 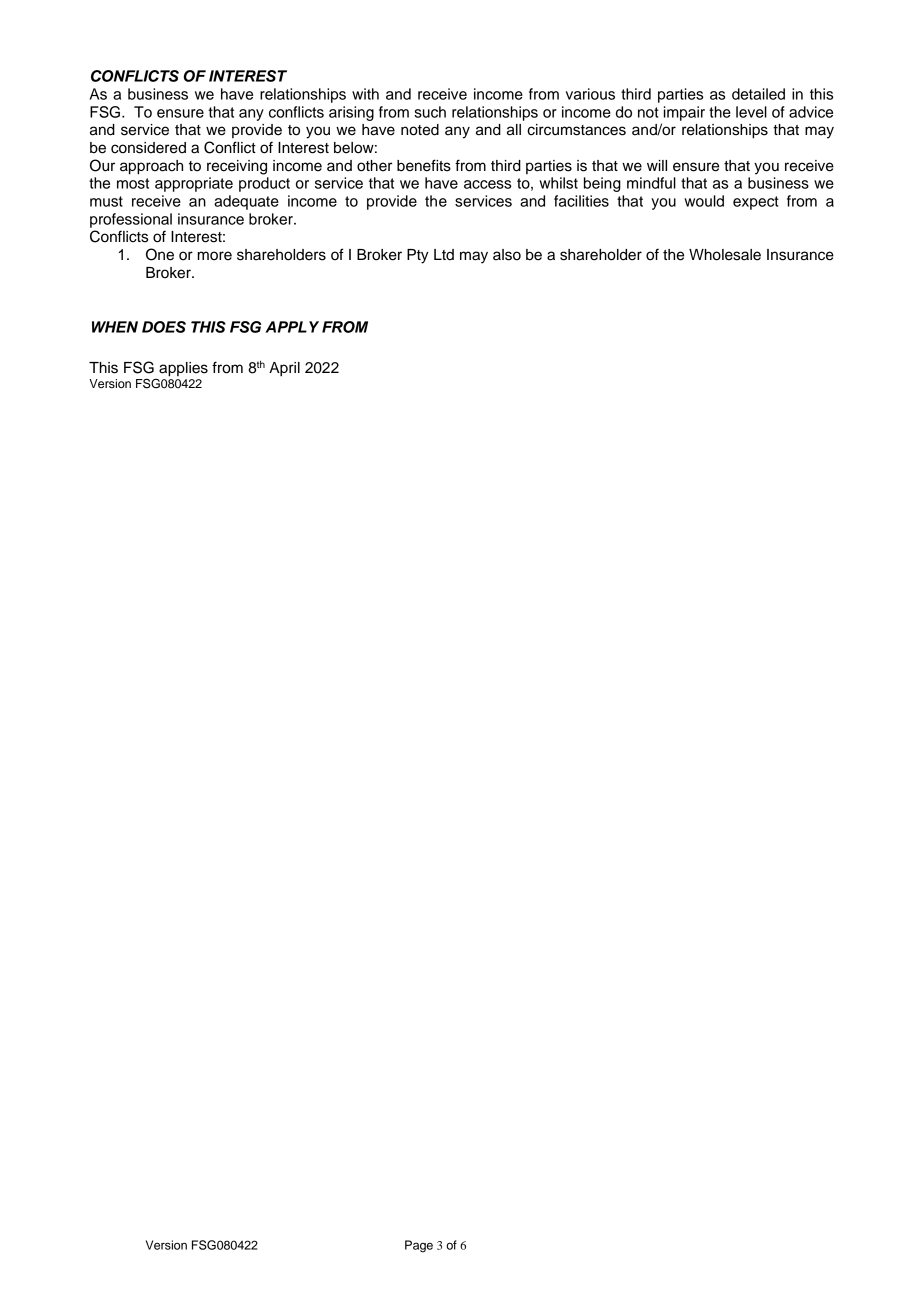 I want to click on Wholesale, so click(x=725, y=255).
